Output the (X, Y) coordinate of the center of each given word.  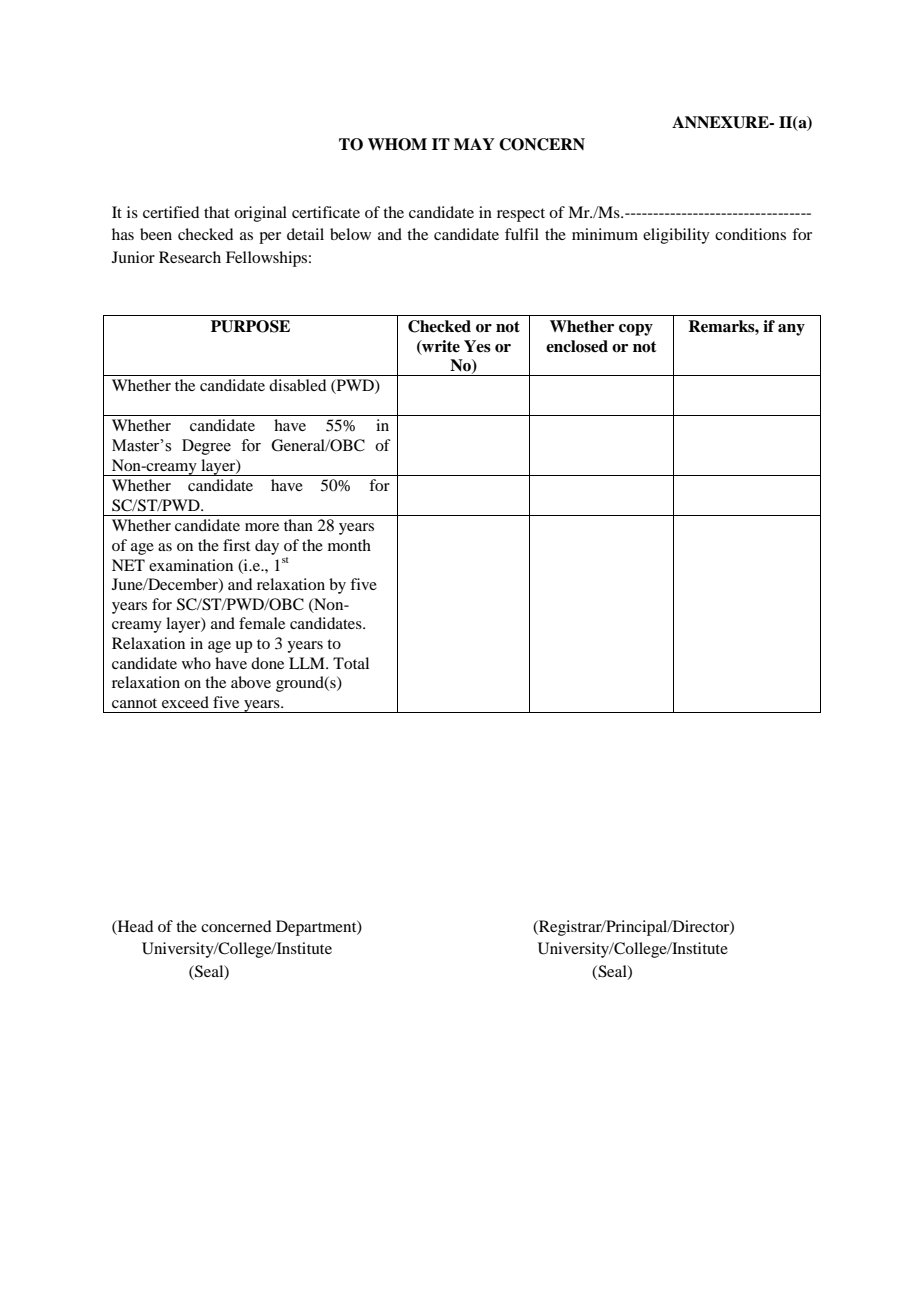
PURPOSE (250, 326)
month (349, 545)
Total (351, 663)
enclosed (577, 346)
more (262, 527)
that (217, 212)
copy (636, 330)
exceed (185, 702)
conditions (750, 234)
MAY (474, 144)
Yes (477, 346)
